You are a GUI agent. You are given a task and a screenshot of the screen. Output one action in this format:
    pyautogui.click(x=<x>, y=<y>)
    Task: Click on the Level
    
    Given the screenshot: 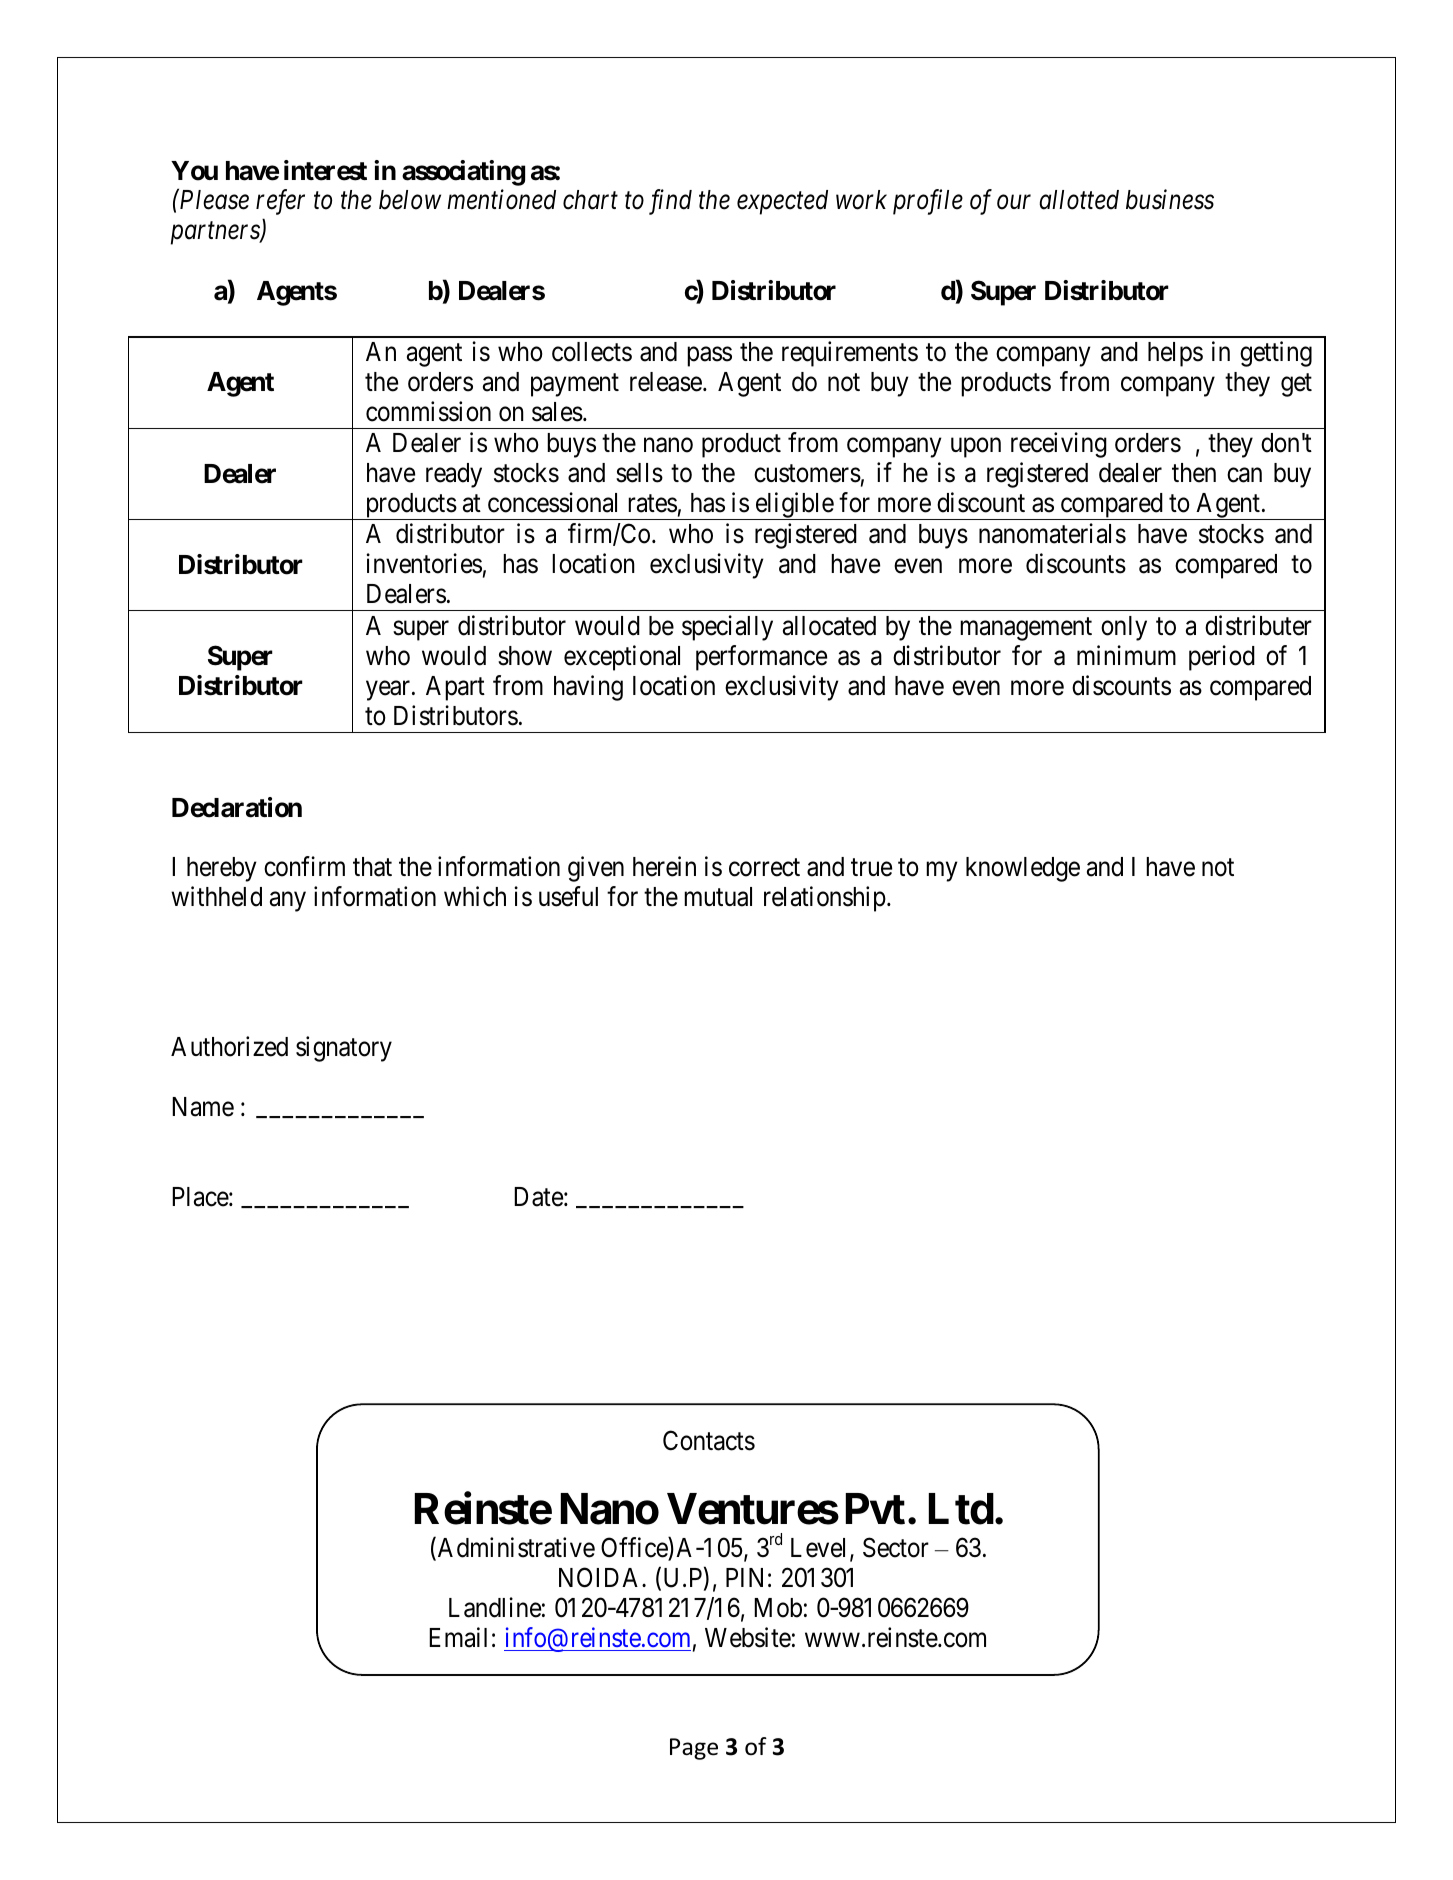 What is the action you would take?
    pyautogui.click(x=821, y=1549)
